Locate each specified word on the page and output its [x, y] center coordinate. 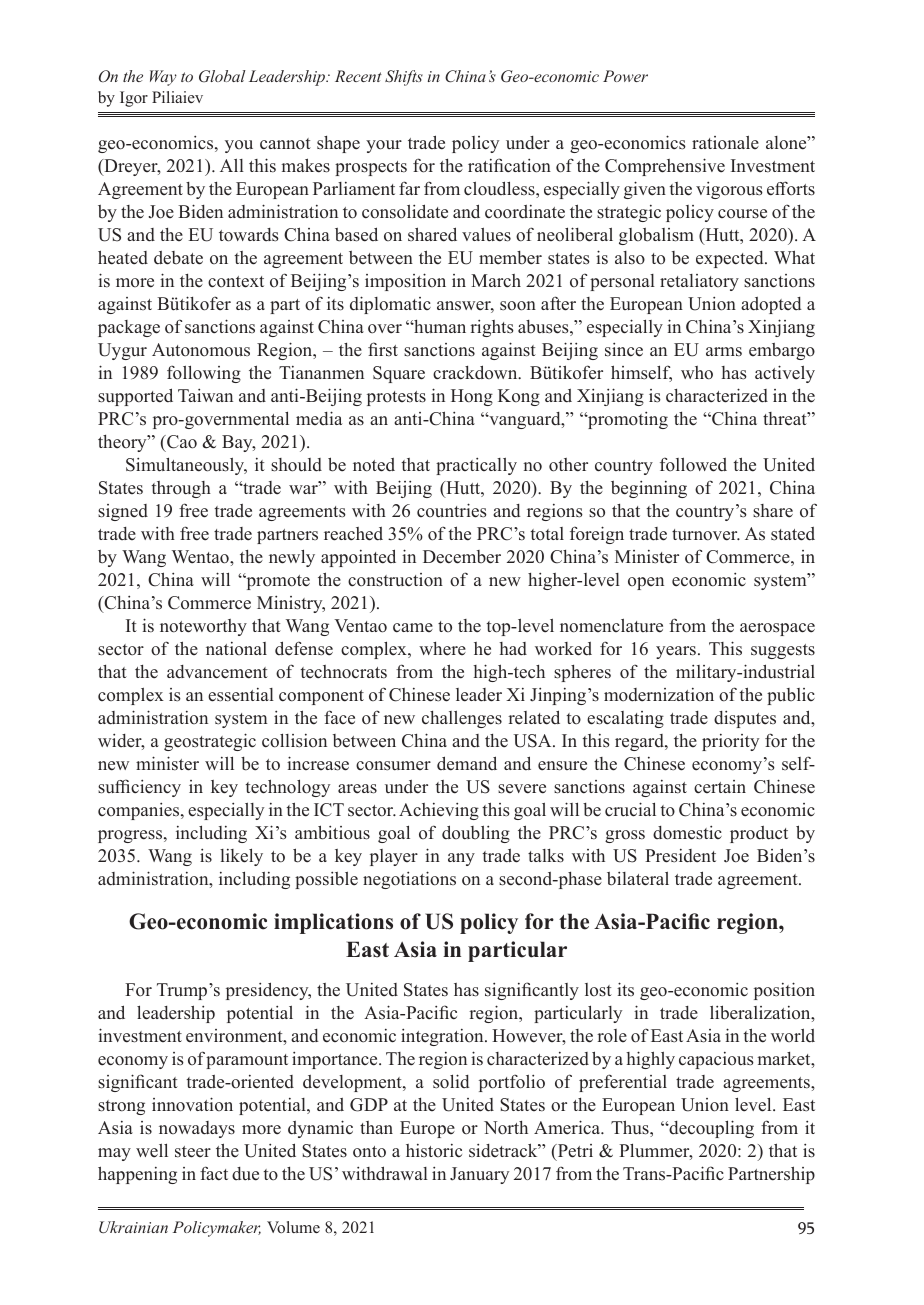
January [479, 1175]
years [677, 652]
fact [214, 1173]
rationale [725, 142]
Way [163, 78]
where [442, 649]
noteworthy [203, 627]
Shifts [404, 78]
